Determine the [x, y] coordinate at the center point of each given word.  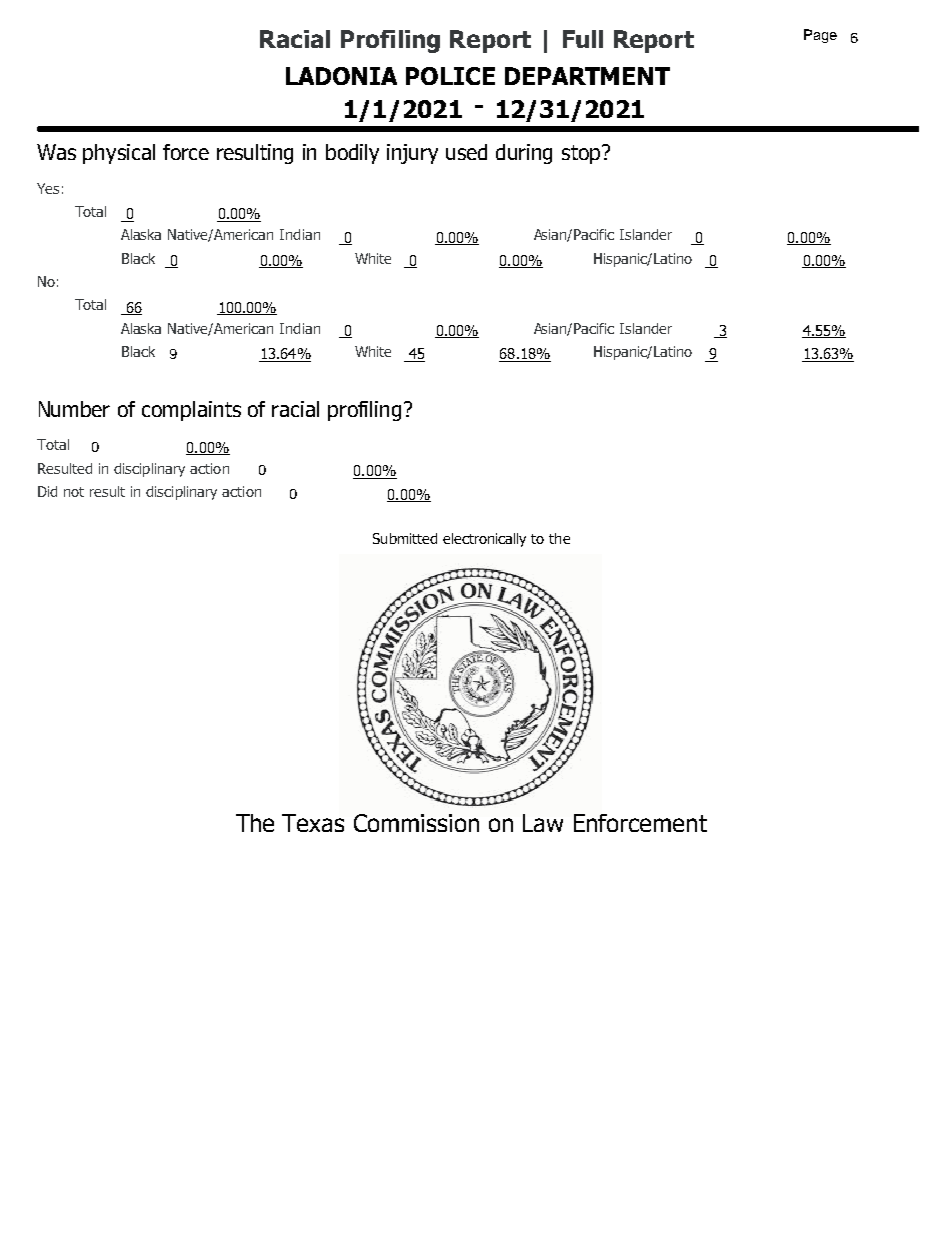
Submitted [405, 538]
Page [820, 36]
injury [412, 154]
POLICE [450, 76]
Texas [313, 823]
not [74, 492]
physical [119, 154]
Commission [416, 823]
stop [582, 154]
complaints [191, 411]
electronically [484, 540]
